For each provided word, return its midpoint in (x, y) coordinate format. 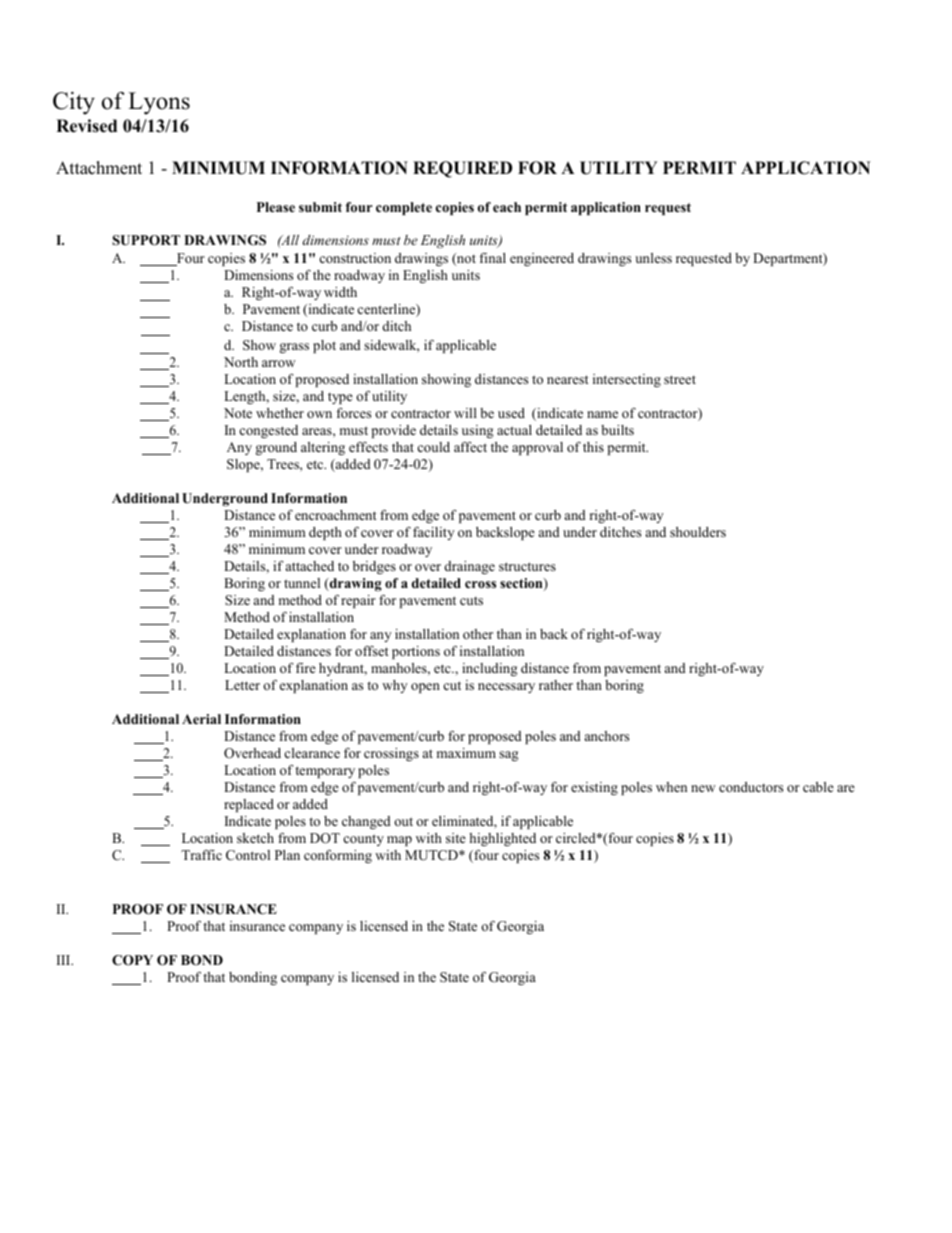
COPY (132, 960)
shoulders (698, 532)
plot (324, 346)
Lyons (159, 103)
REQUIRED (462, 169)
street (680, 379)
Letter (242, 685)
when (671, 787)
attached (310, 566)
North (241, 362)
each (507, 207)
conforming (338, 856)
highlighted (502, 839)
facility (433, 533)
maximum (466, 753)
